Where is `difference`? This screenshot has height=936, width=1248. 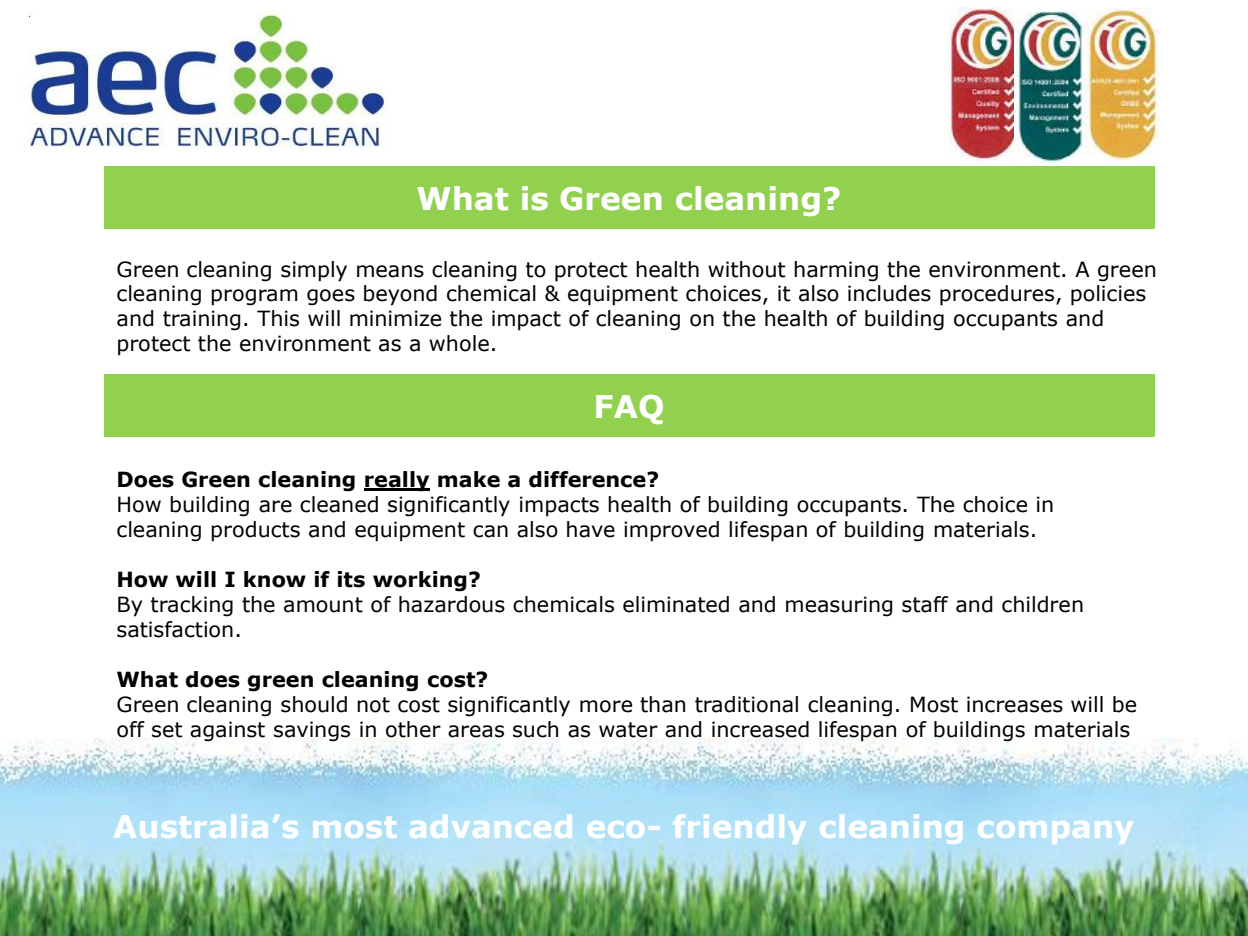 difference is located at coordinates (588, 479).
